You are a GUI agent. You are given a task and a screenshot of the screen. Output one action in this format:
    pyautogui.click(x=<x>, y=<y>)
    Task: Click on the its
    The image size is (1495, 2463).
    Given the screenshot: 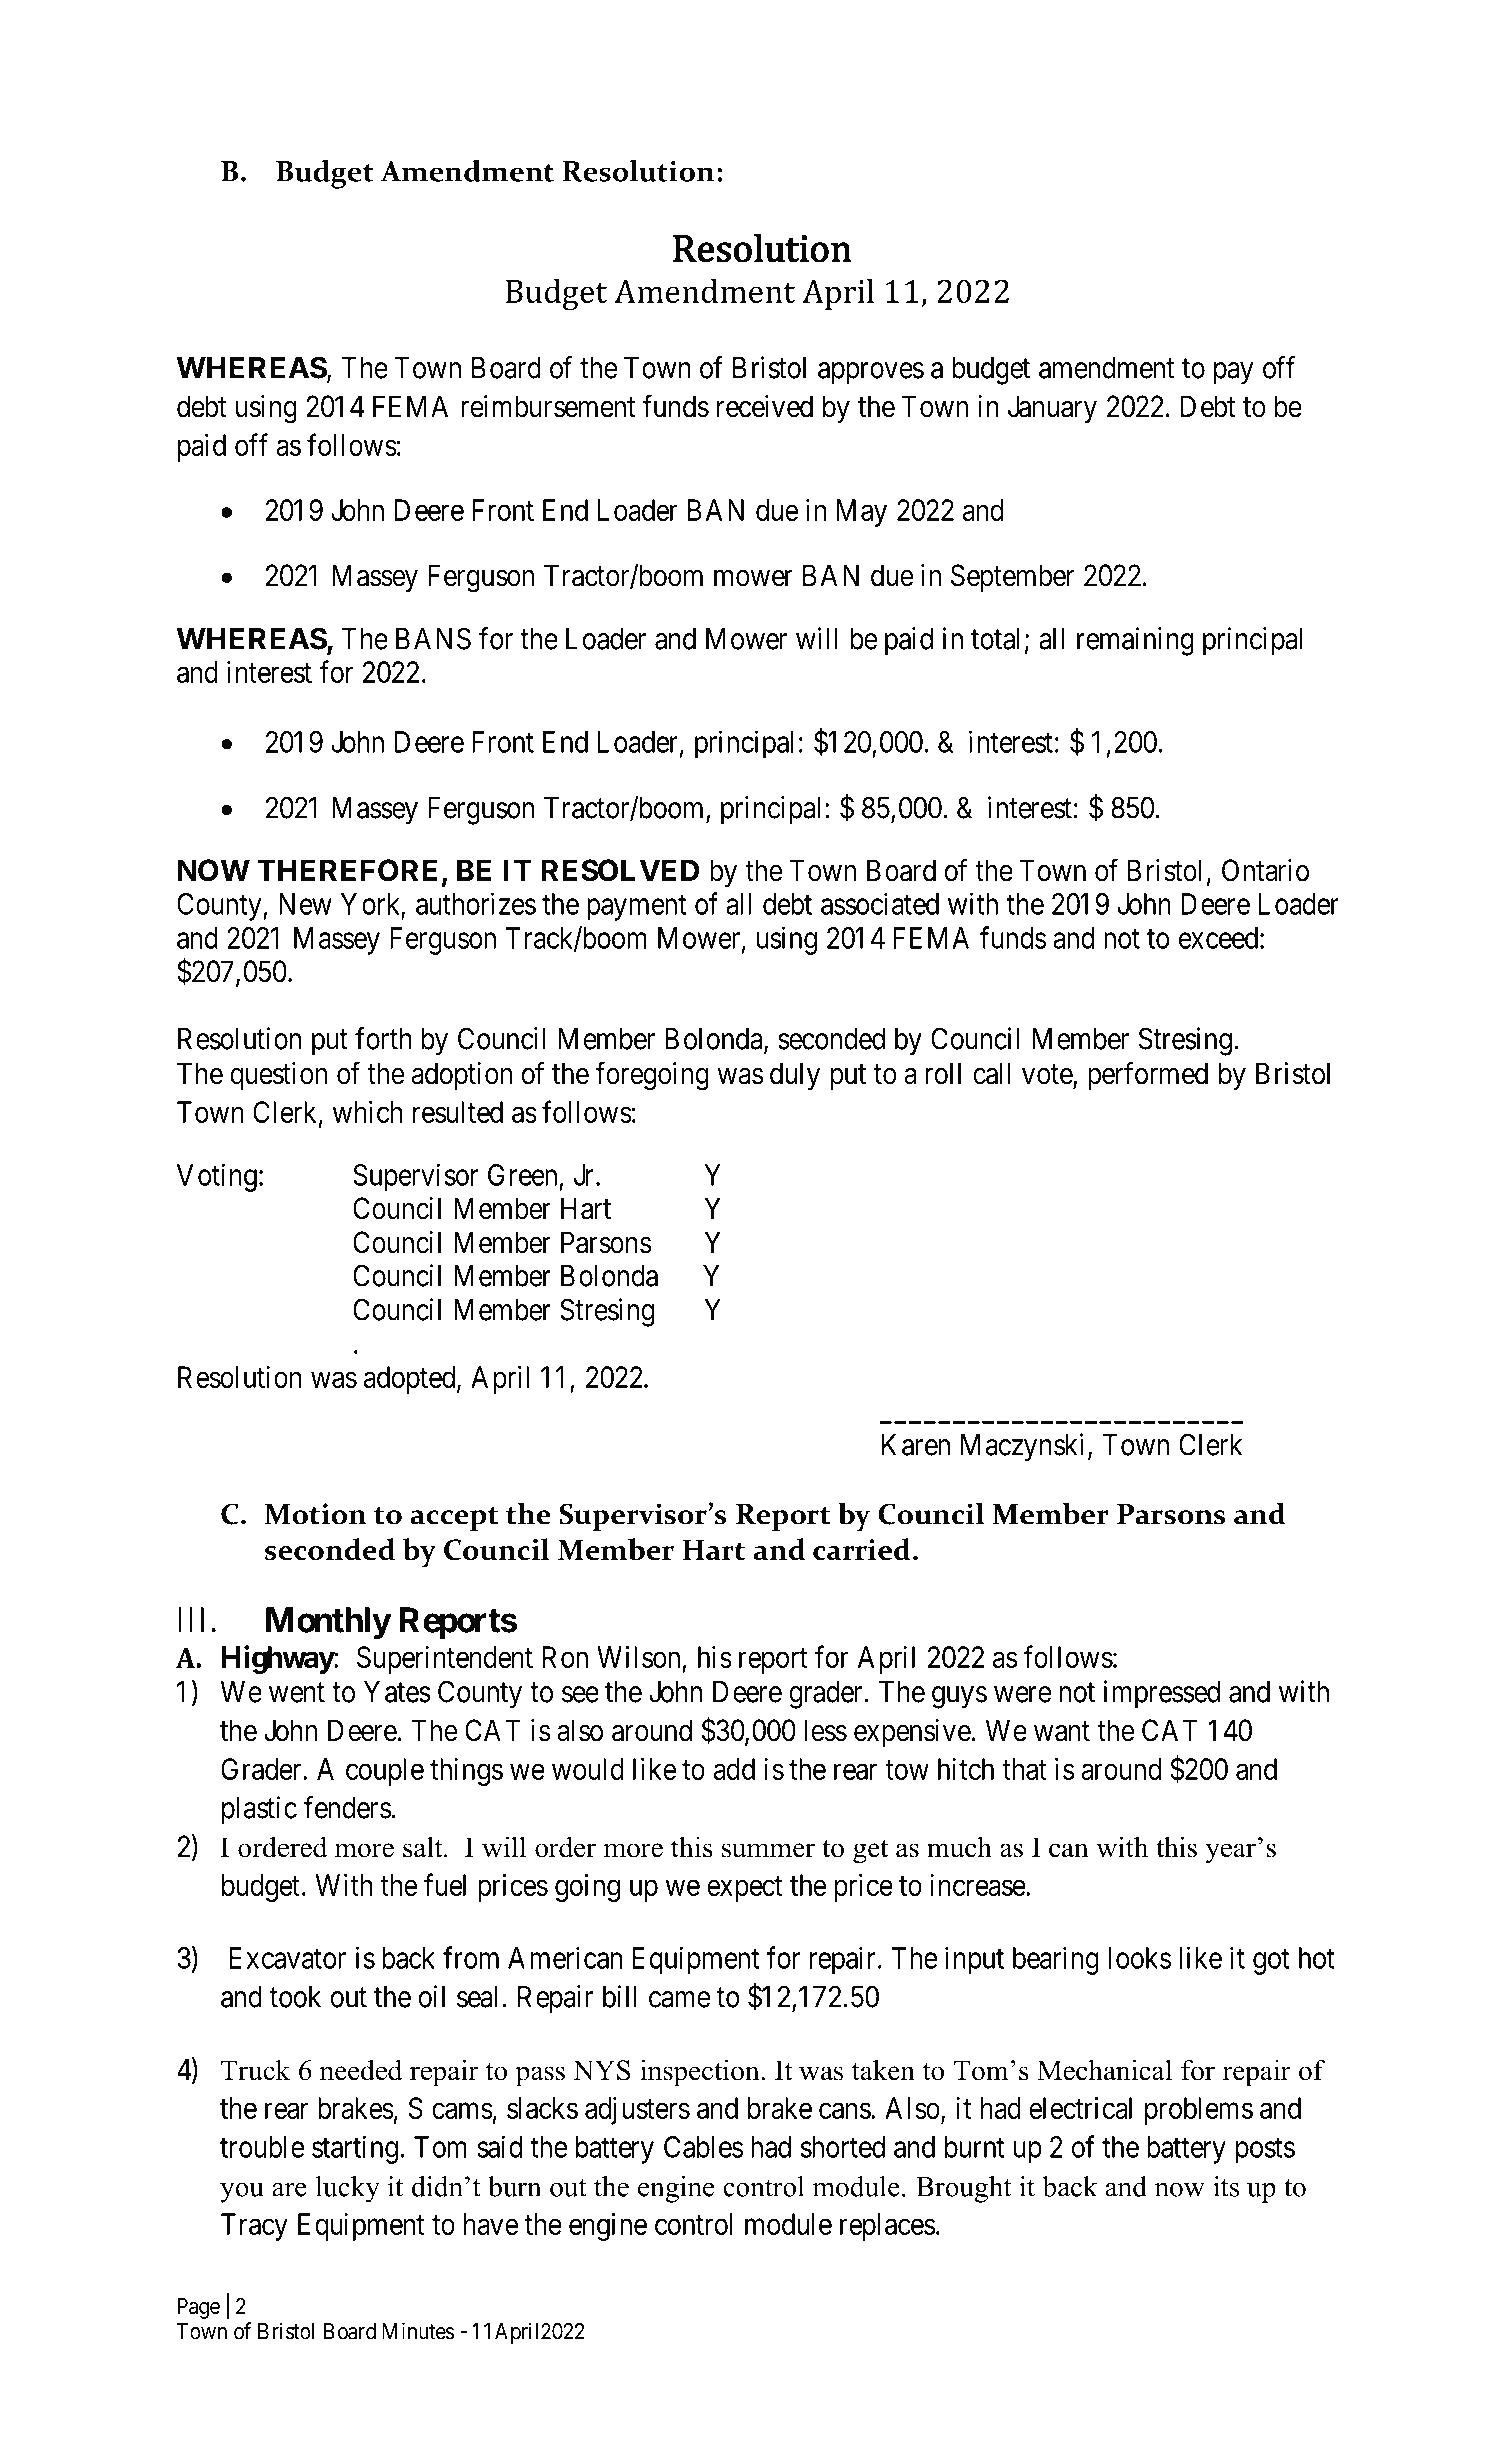 What is the action you would take?
    pyautogui.click(x=1226, y=2186)
